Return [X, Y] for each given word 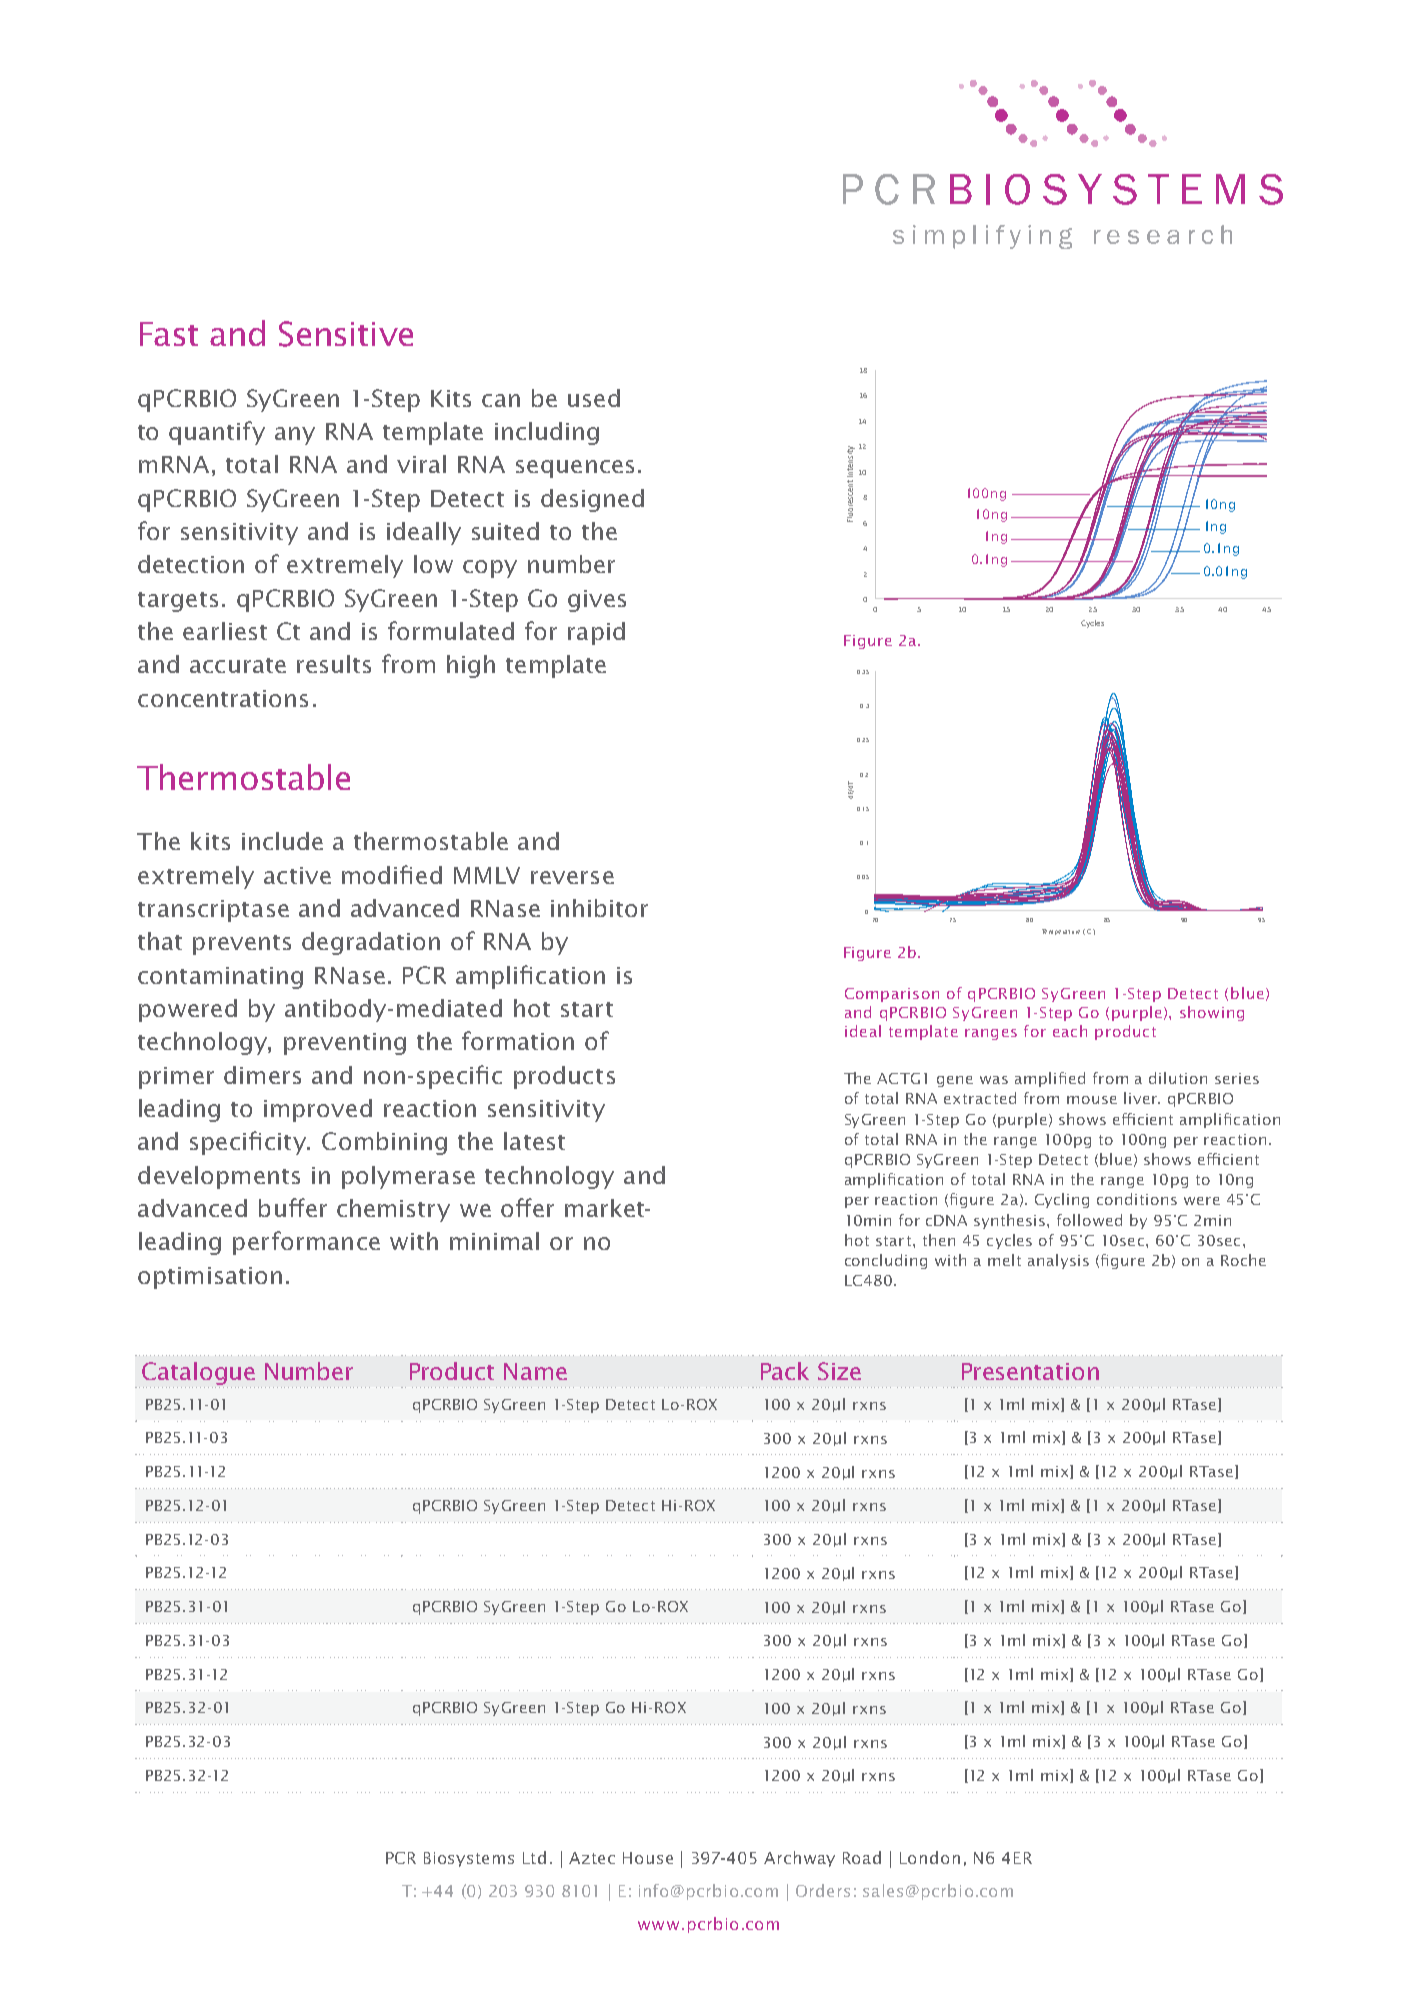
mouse [1092, 1100]
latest [534, 1141]
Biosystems [469, 1859]
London [930, 1857]
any [295, 436]
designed [592, 500]
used [594, 398]
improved [318, 1110]
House [648, 1858]
